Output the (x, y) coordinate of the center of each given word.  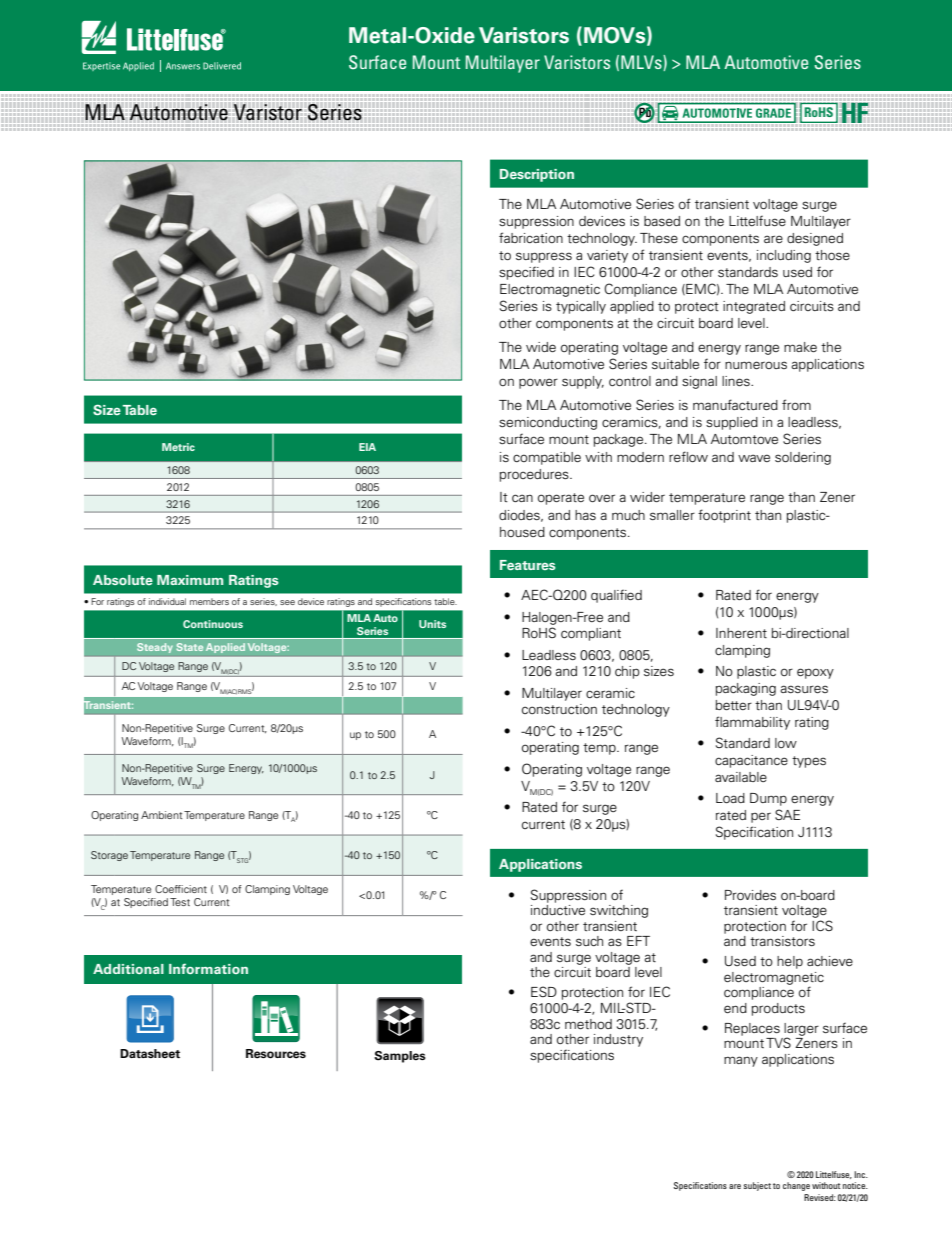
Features (528, 565)
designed (815, 239)
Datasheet (150, 1053)
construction (559, 709)
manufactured (735, 404)
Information (208, 968)
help (790, 962)
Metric (178, 447)
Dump (768, 799)
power (538, 383)
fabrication (531, 237)
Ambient (161, 815)
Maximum (190, 580)
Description (537, 175)
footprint (724, 516)
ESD (544, 991)
